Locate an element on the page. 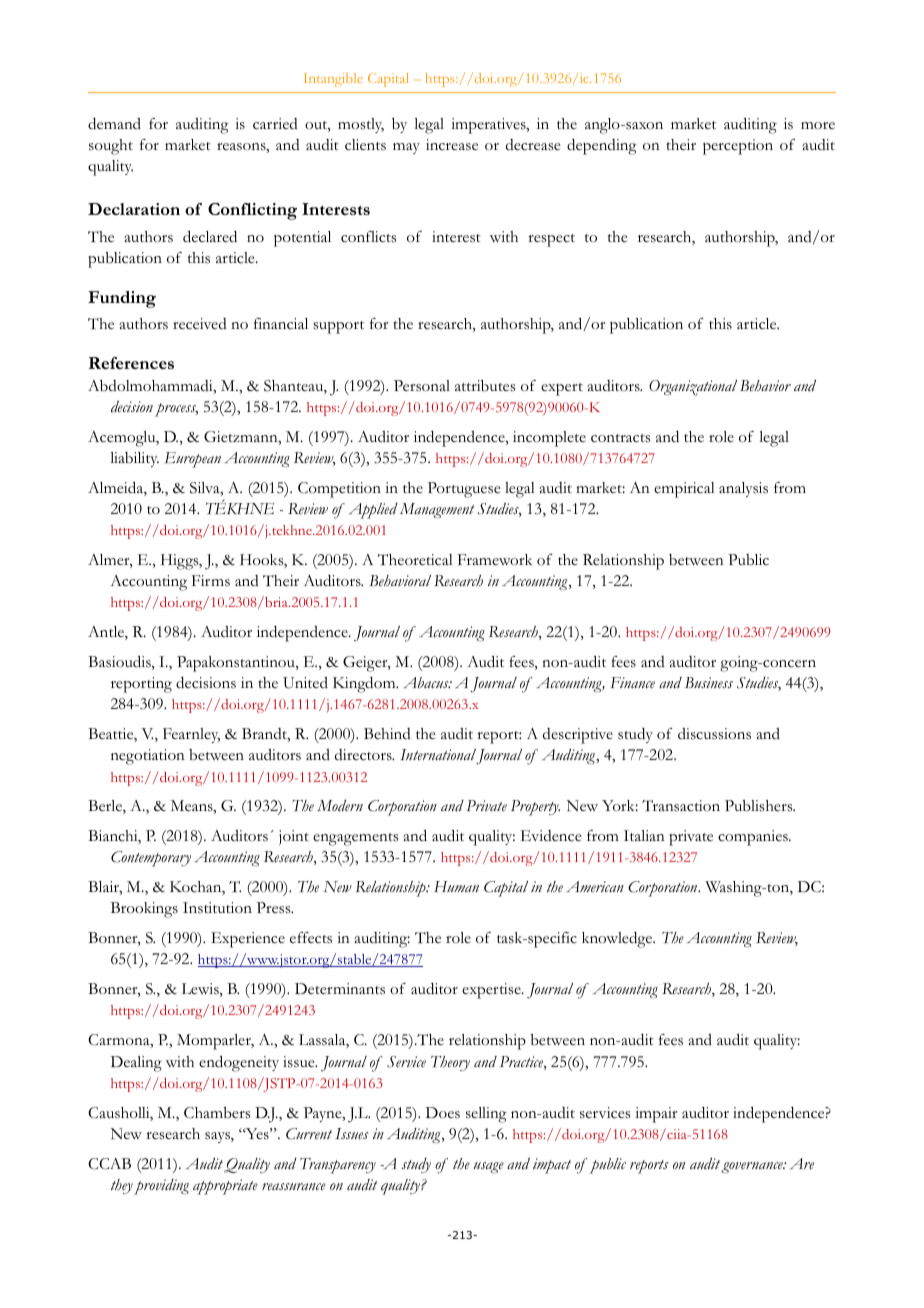 Image resolution: width=924 pixels, height=1308 pixels. Human is located at coordinates (456, 886).
